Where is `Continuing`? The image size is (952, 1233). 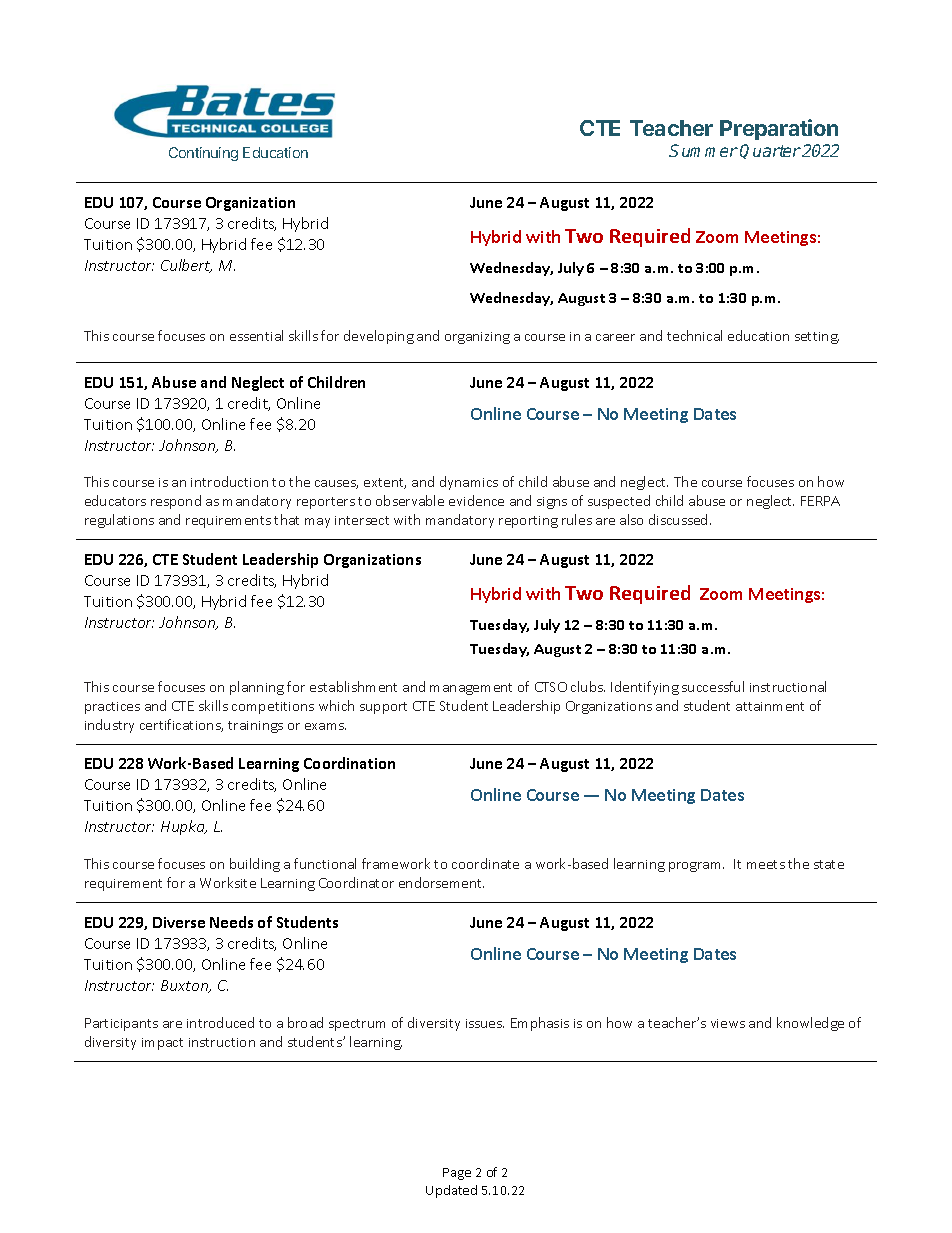 Continuing is located at coordinates (203, 154).
